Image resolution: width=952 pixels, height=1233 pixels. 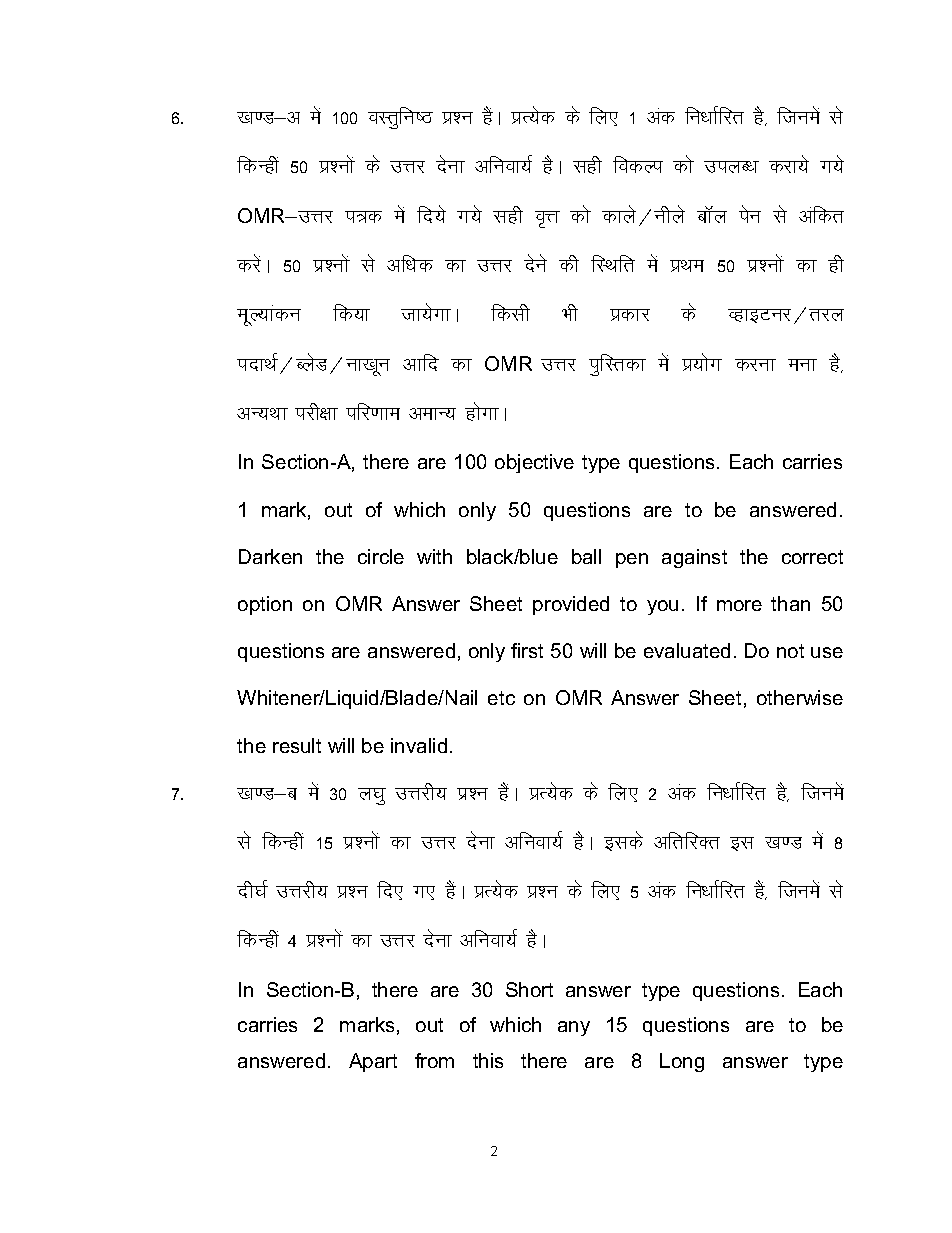 I want to click on against, so click(x=694, y=558).
